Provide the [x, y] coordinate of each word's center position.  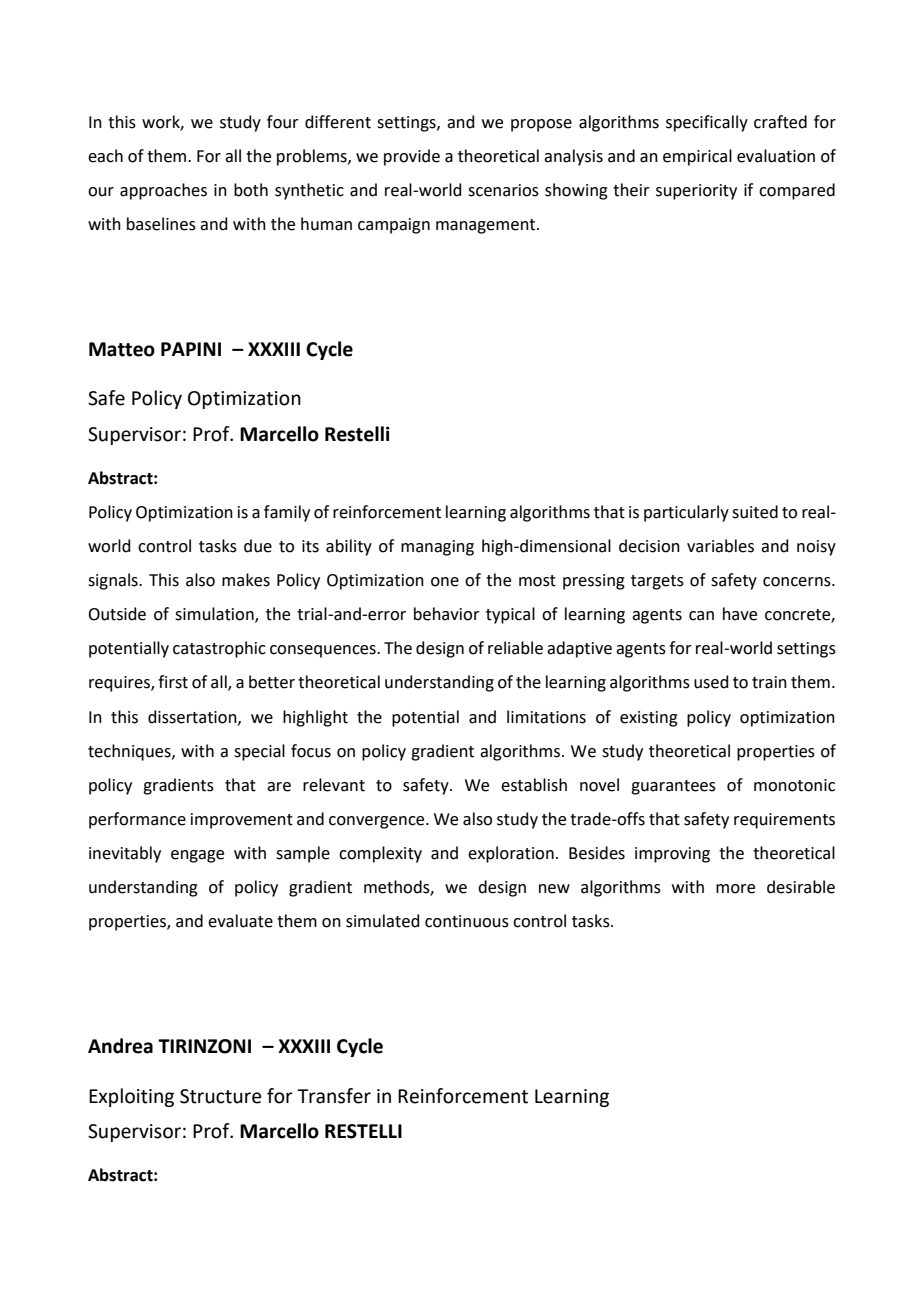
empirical [697, 157]
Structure [221, 1096]
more [735, 889]
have [740, 614]
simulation [215, 615]
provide [412, 157]
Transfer [334, 1096]
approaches [163, 191]
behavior [447, 614]
